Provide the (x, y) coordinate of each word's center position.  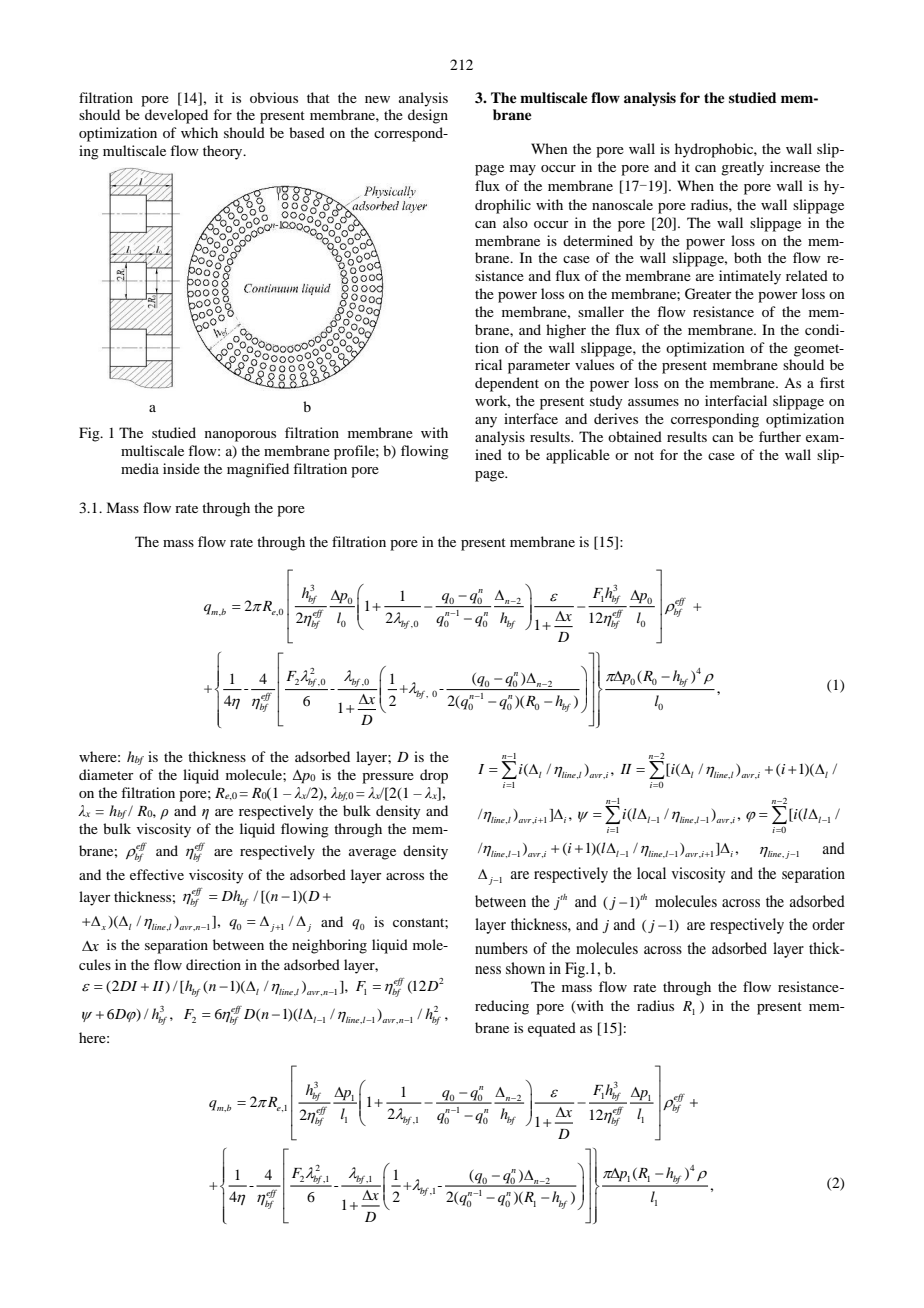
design (428, 116)
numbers (501, 948)
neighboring (329, 946)
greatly (742, 168)
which (199, 132)
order (828, 924)
